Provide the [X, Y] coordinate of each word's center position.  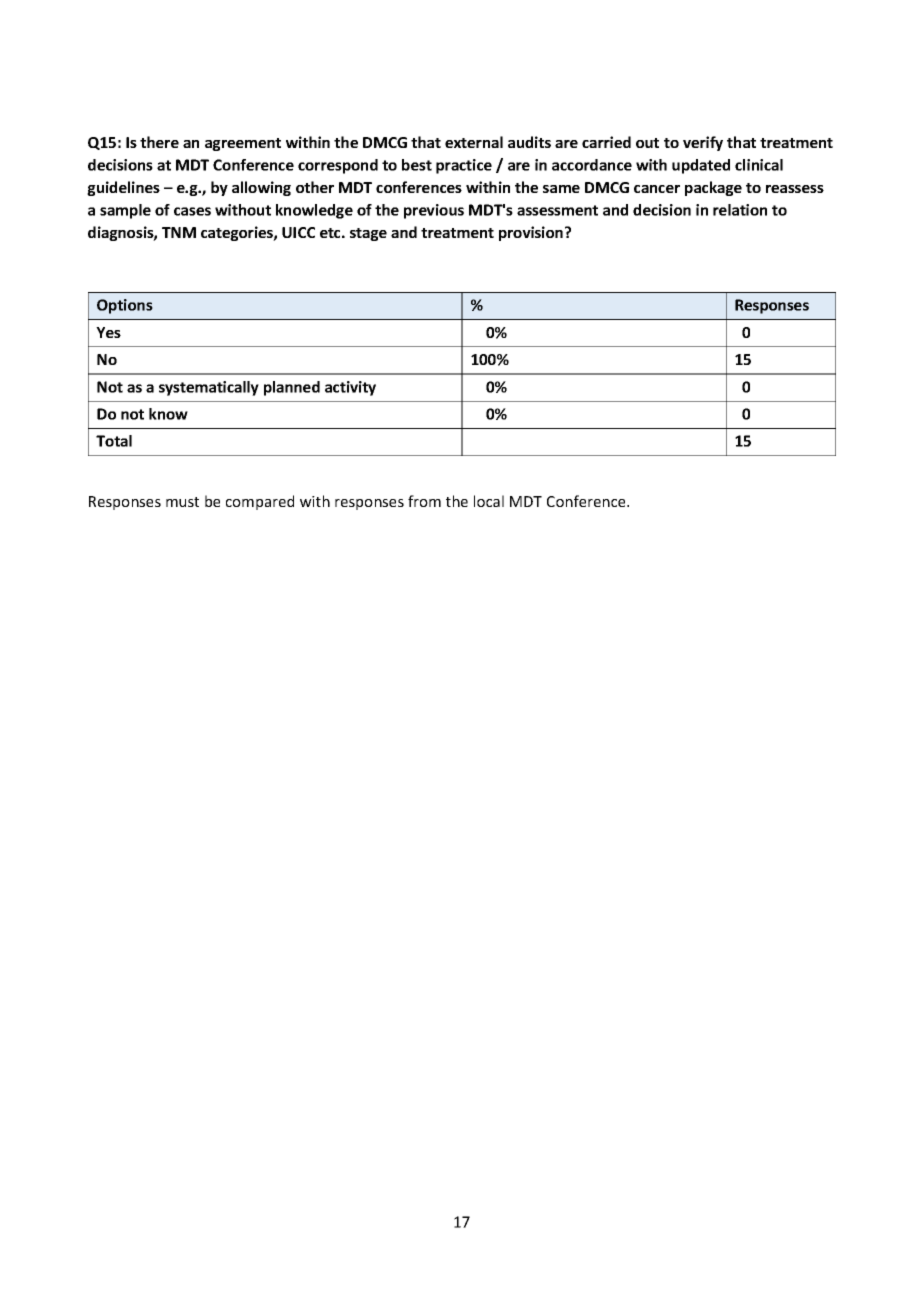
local [489, 501]
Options [125, 306]
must [182, 502]
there [159, 142]
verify [703, 143]
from [424, 501]
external [474, 142]
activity [350, 388]
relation [740, 210]
